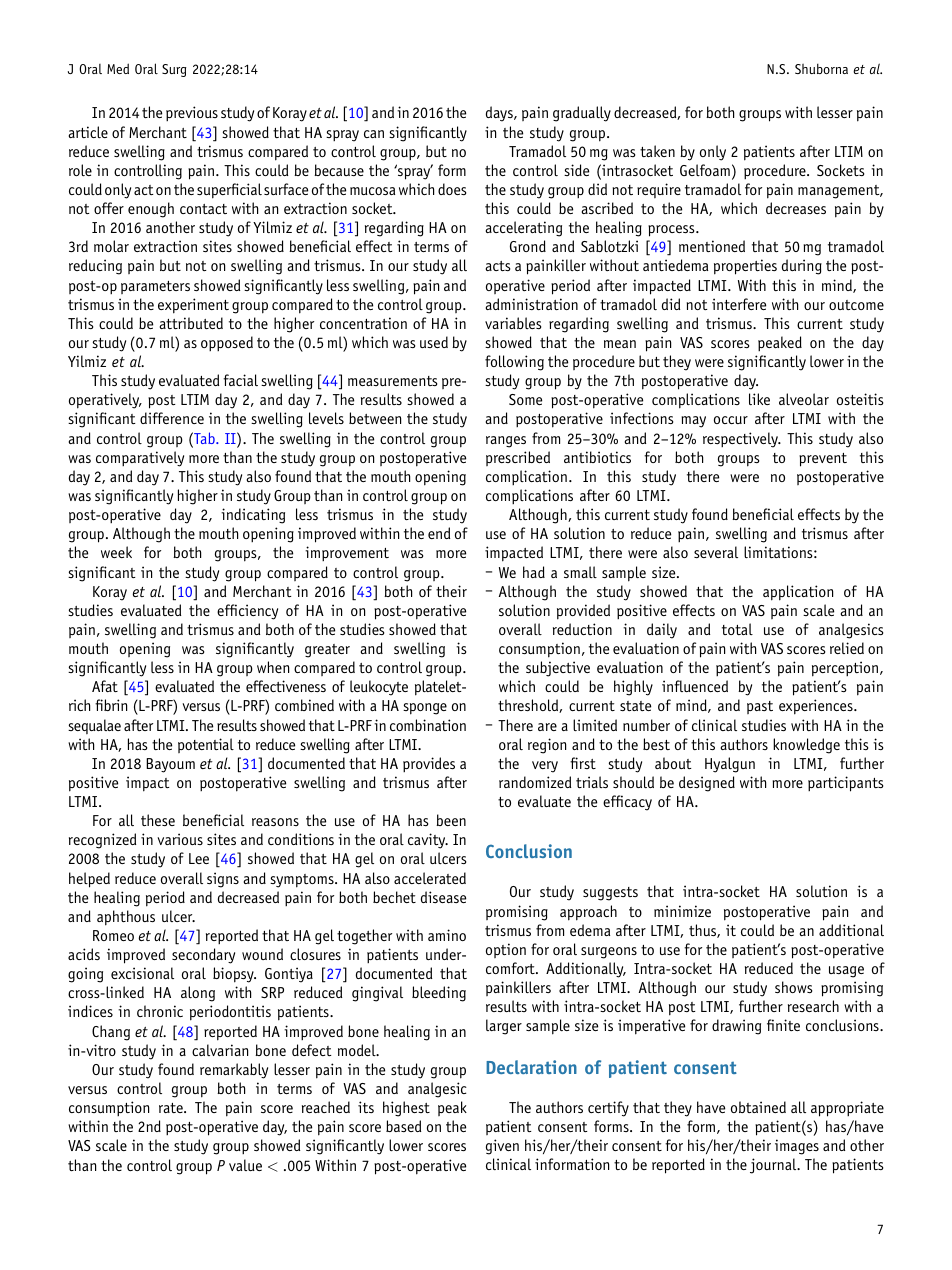  I want to click on signs, so click(223, 880).
